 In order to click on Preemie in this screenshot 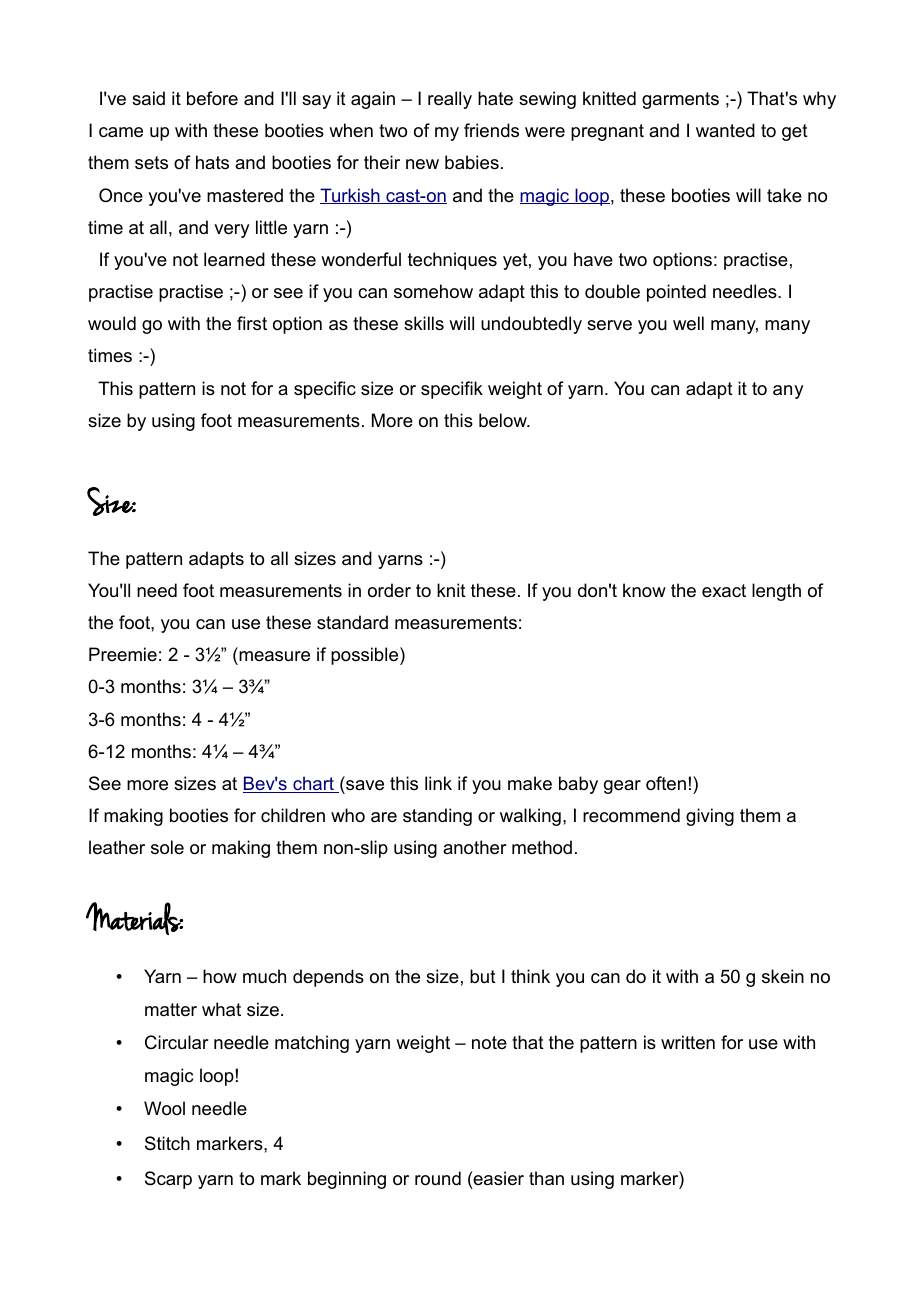, I will do `click(123, 654)`.
